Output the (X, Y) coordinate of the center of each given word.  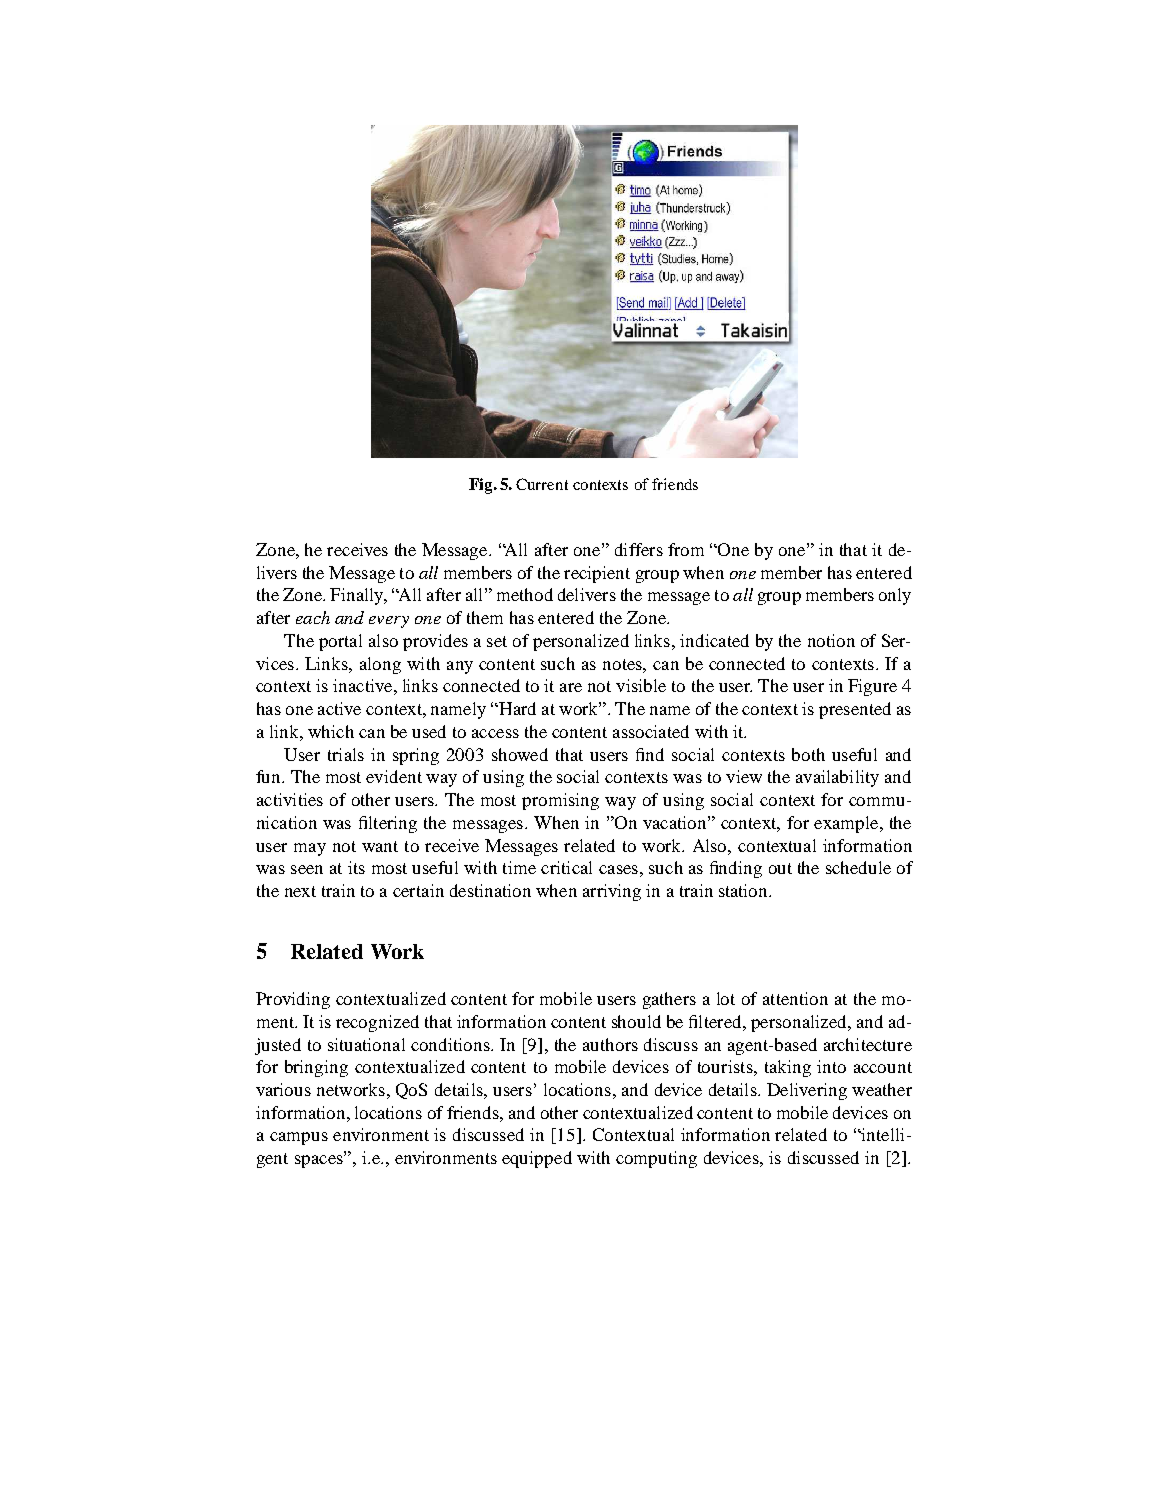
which (331, 731)
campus (299, 1138)
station (745, 890)
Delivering (807, 1091)
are (571, 687)
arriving (612, 892)
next (300, 891)
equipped (537, 1159)
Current (542, 484)
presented (855, 710)
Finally (358, 596)
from (686, 549)
